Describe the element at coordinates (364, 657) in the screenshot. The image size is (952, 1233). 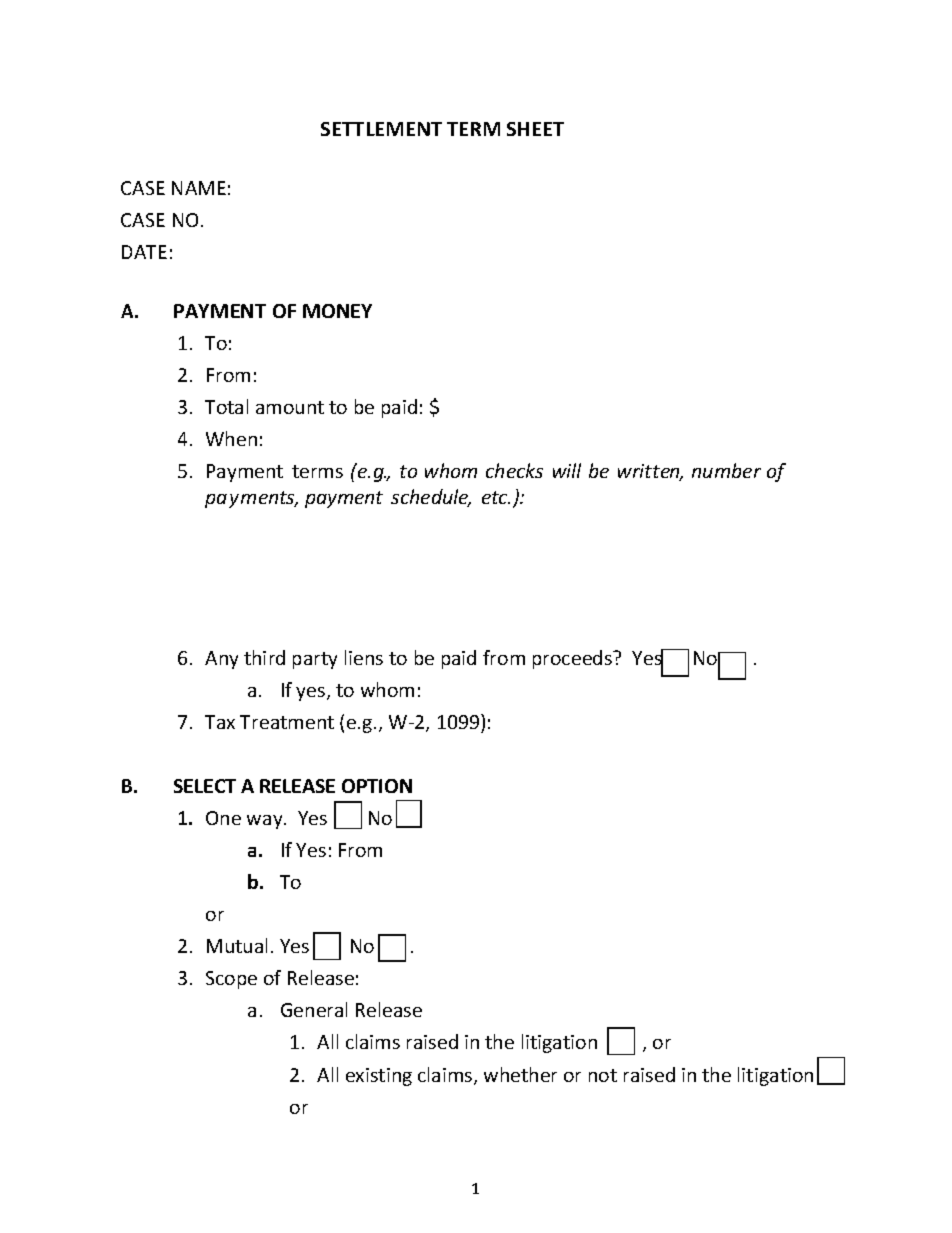
I see `liens` at that location.
